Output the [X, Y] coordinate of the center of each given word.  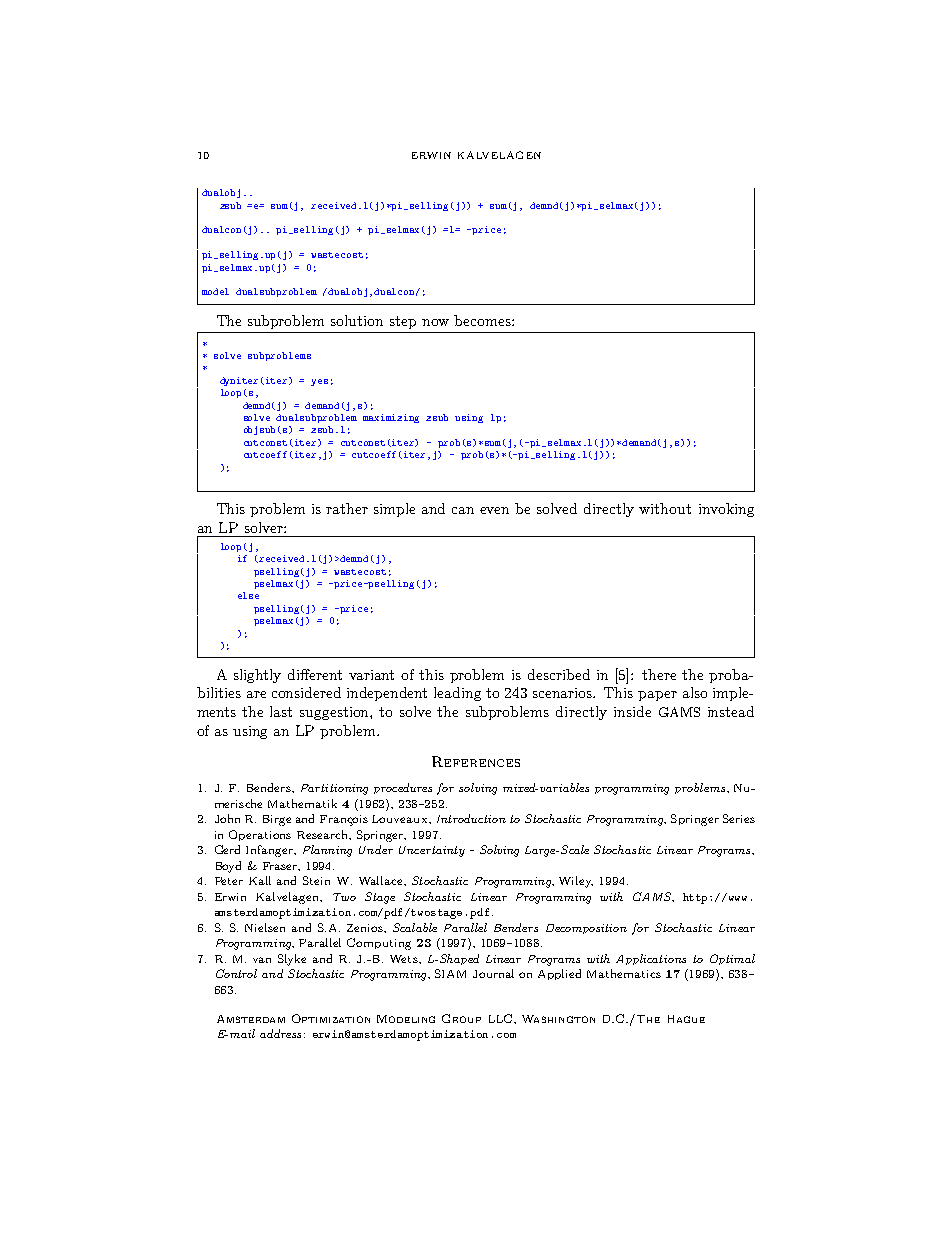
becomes [483, 320]
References [476, 761]
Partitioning [334, 789]
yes [319, 382]
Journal [493, 973]
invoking [726, 510]
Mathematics [624, 973]
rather [347, 508]
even [494, 510]
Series [739, 818]
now [435, 322]
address [280, 1033]
